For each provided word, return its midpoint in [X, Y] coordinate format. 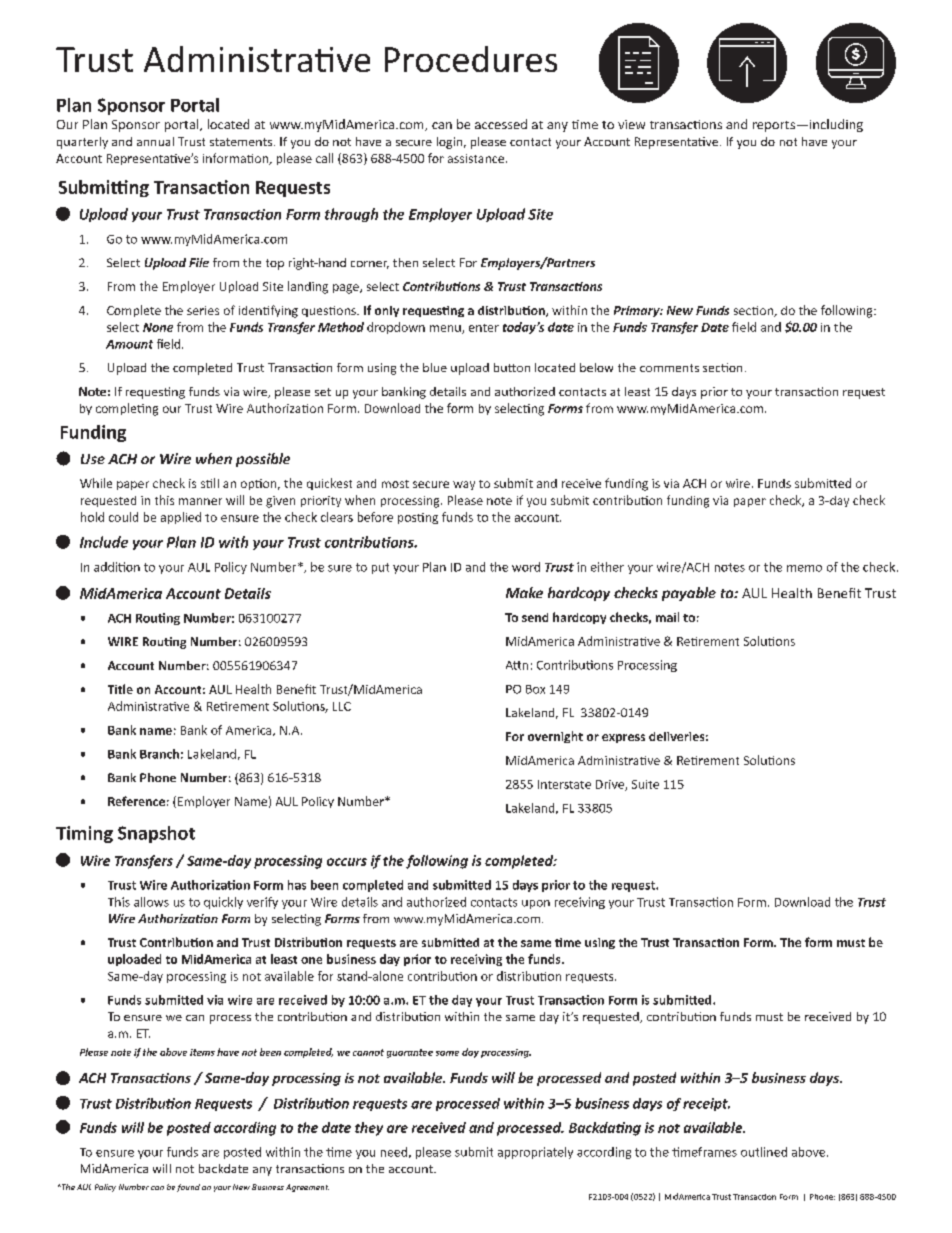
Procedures [471, 59]
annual [155, 141]
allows [151, 902]
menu [446, 329]
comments [669, 368]
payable [689, 594]
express [623, 738]
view [631, 124]
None [158, 327]
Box [535, 689]
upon [536, 904]
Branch [159, 754]
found [188, 1188]
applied [181, 518]
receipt [706, 1104]
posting [418, 518]
